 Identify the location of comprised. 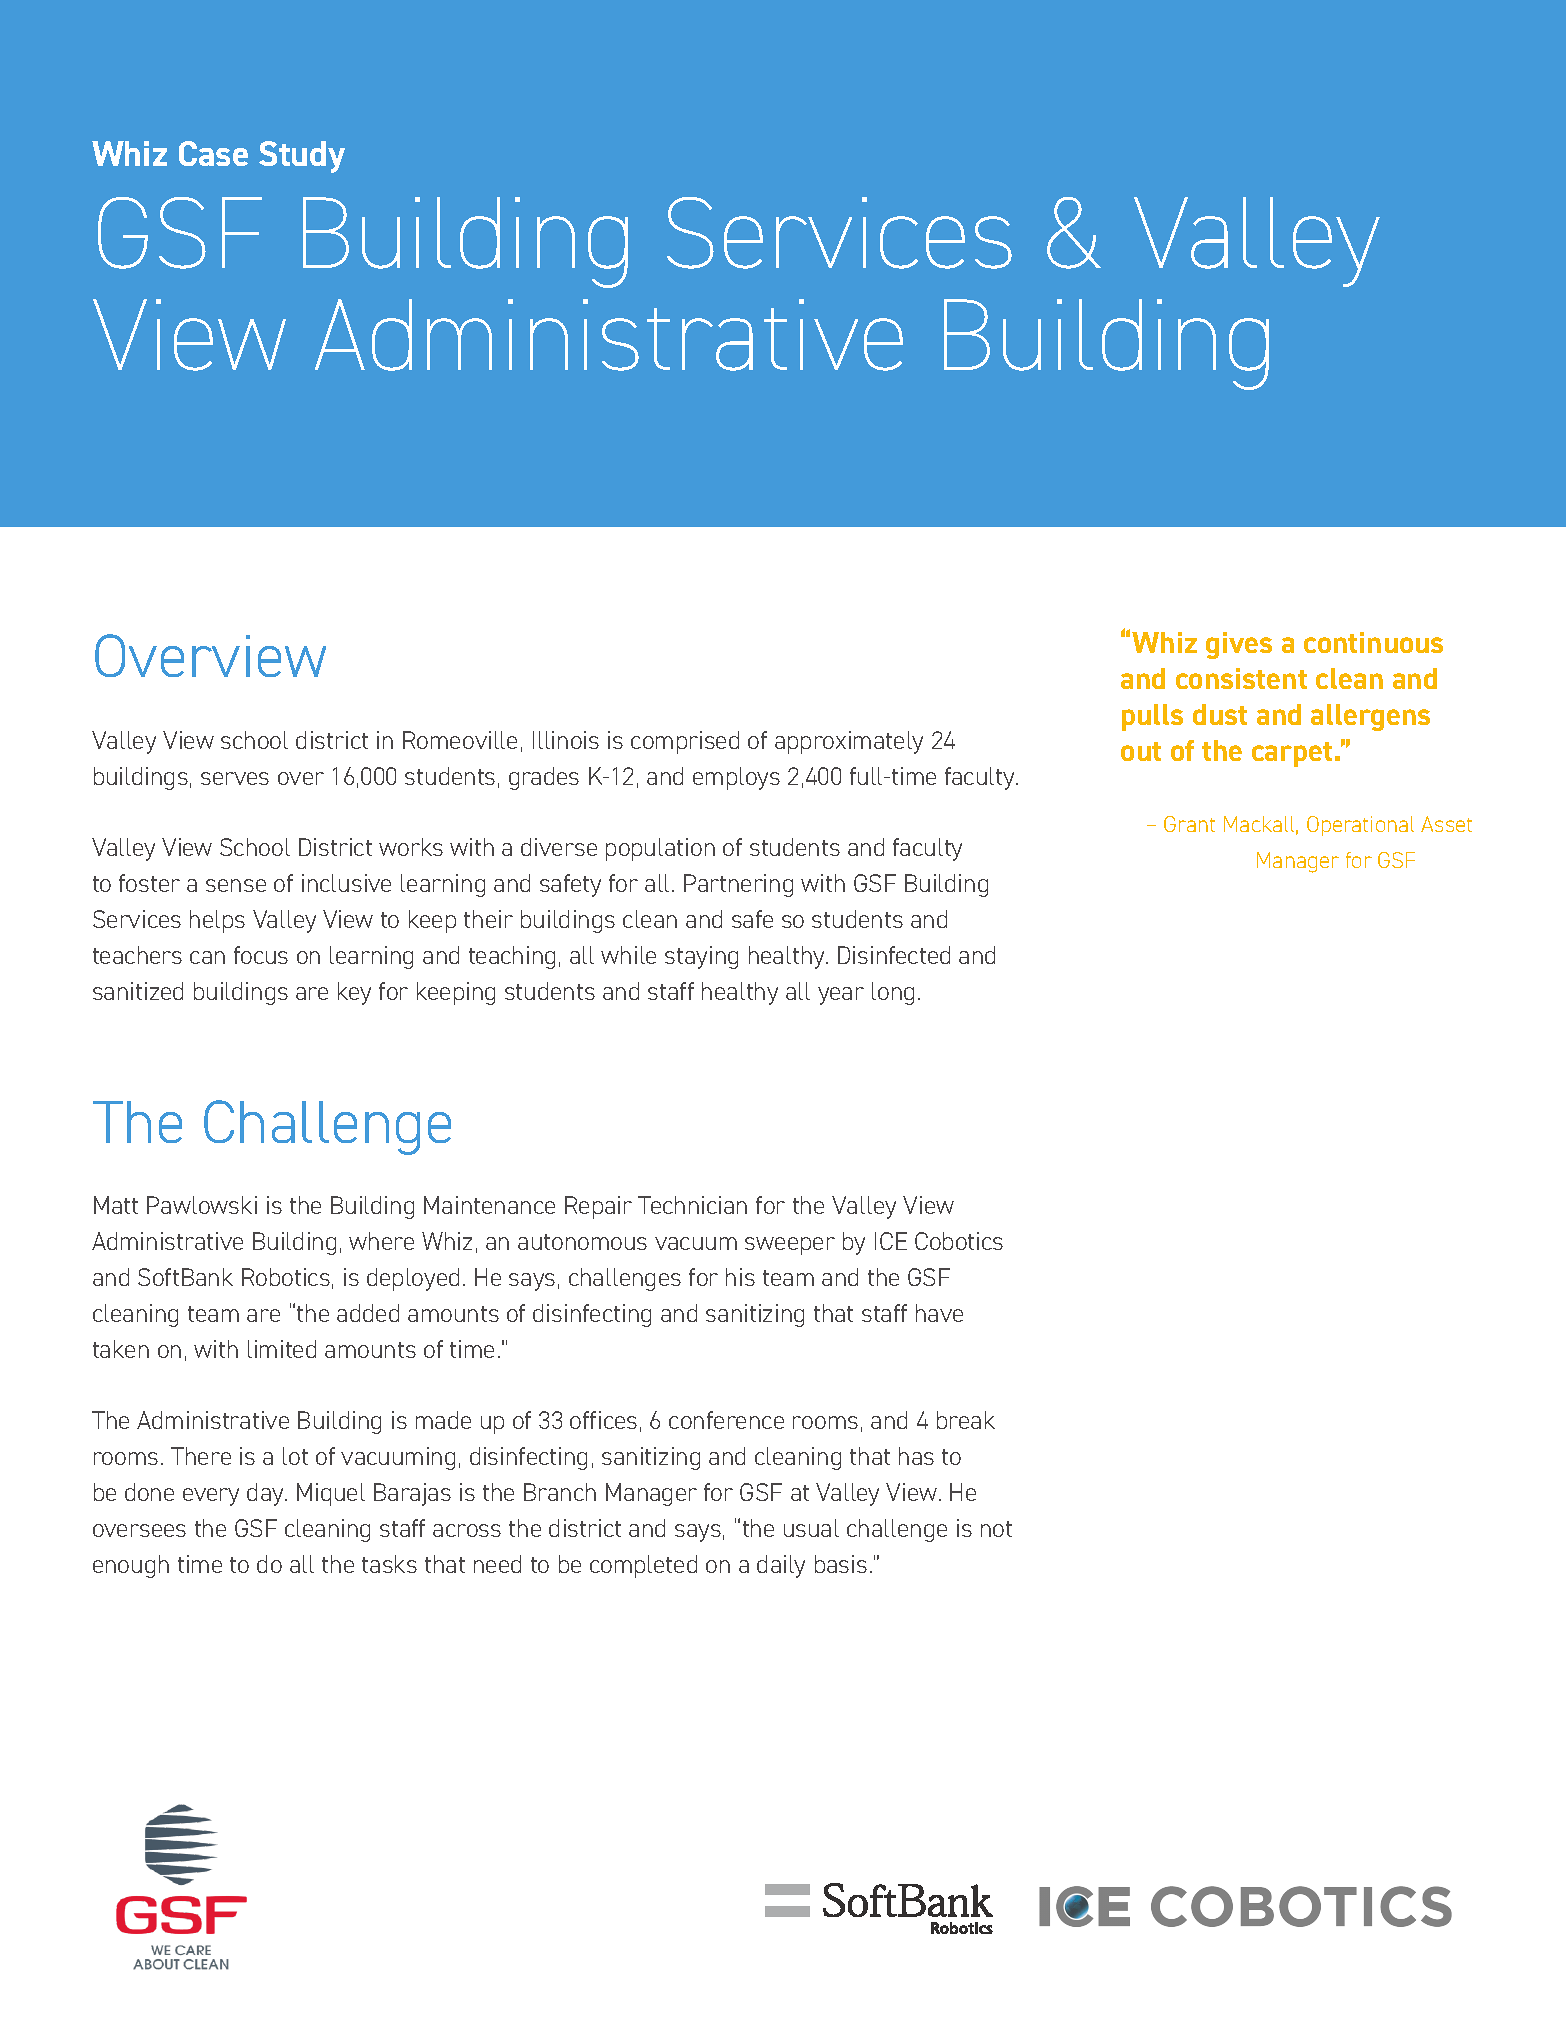
(685, 742).
